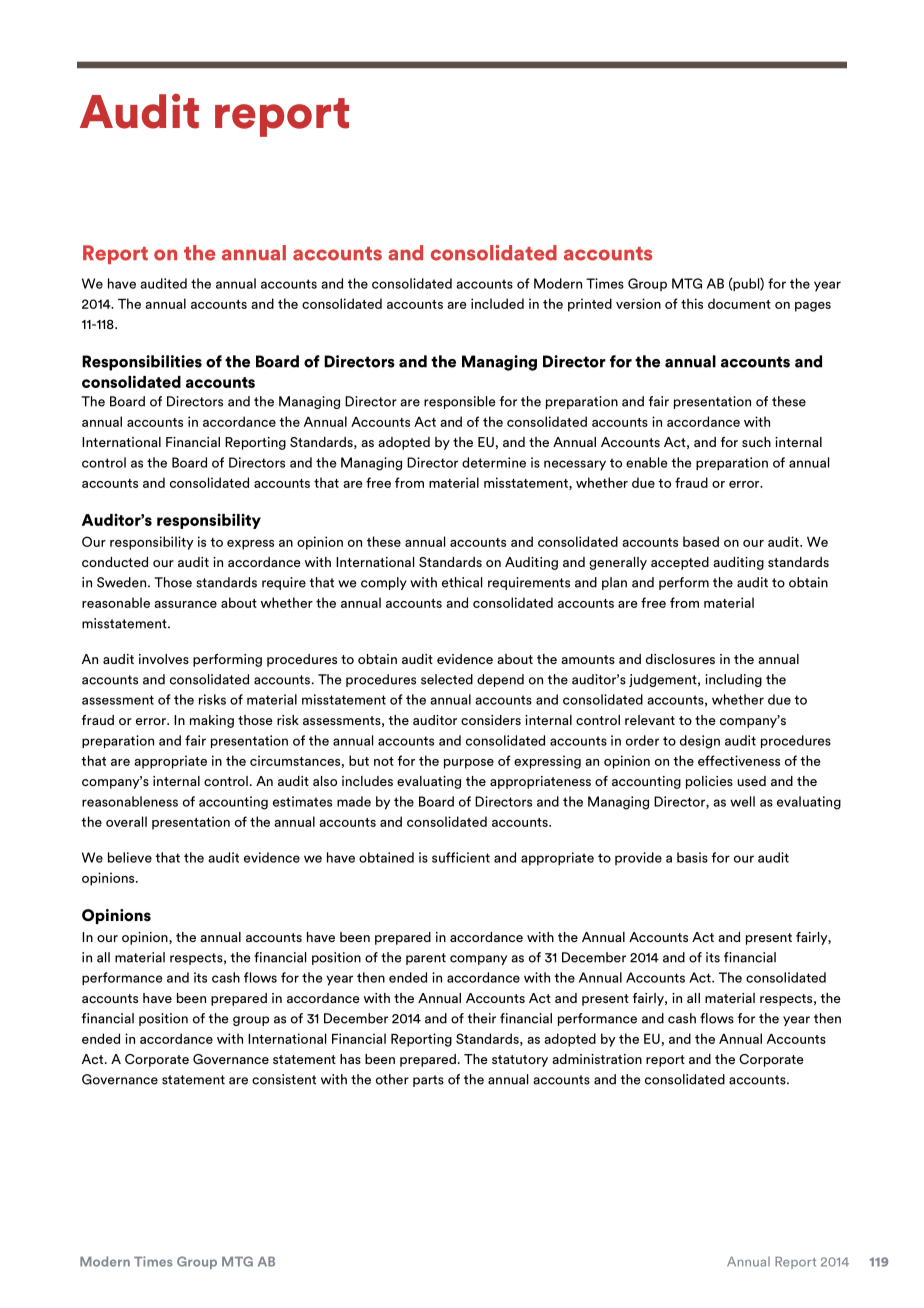 This screenshot has width=924, height=1308. Describe the element at coordinates (597, 1059) in the screenshot. I see `administration` at that location.
